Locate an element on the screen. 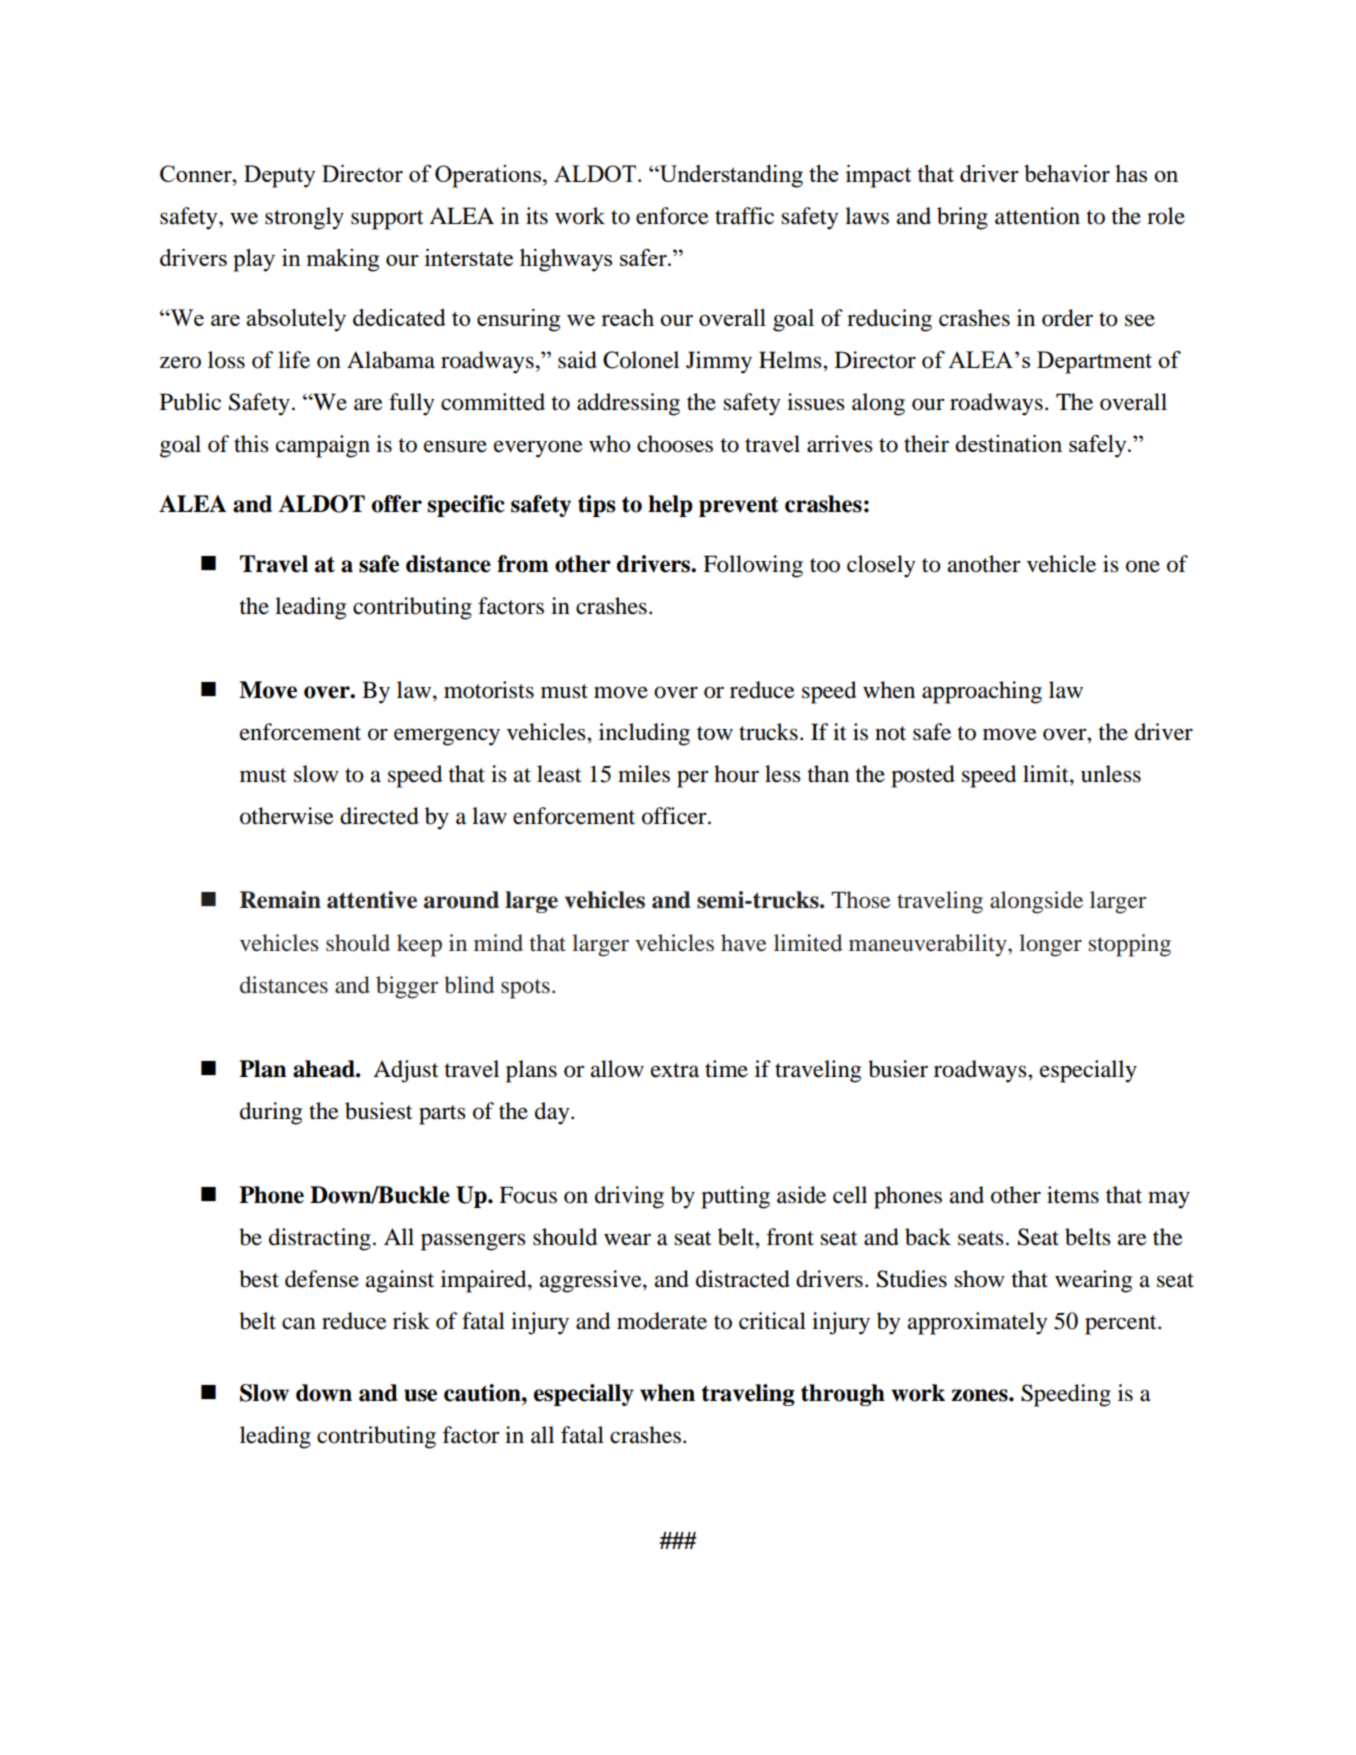 Image resolution: width=1356 pixels, height=1755 pixels. traffic is located at coordinates (744, 216).
